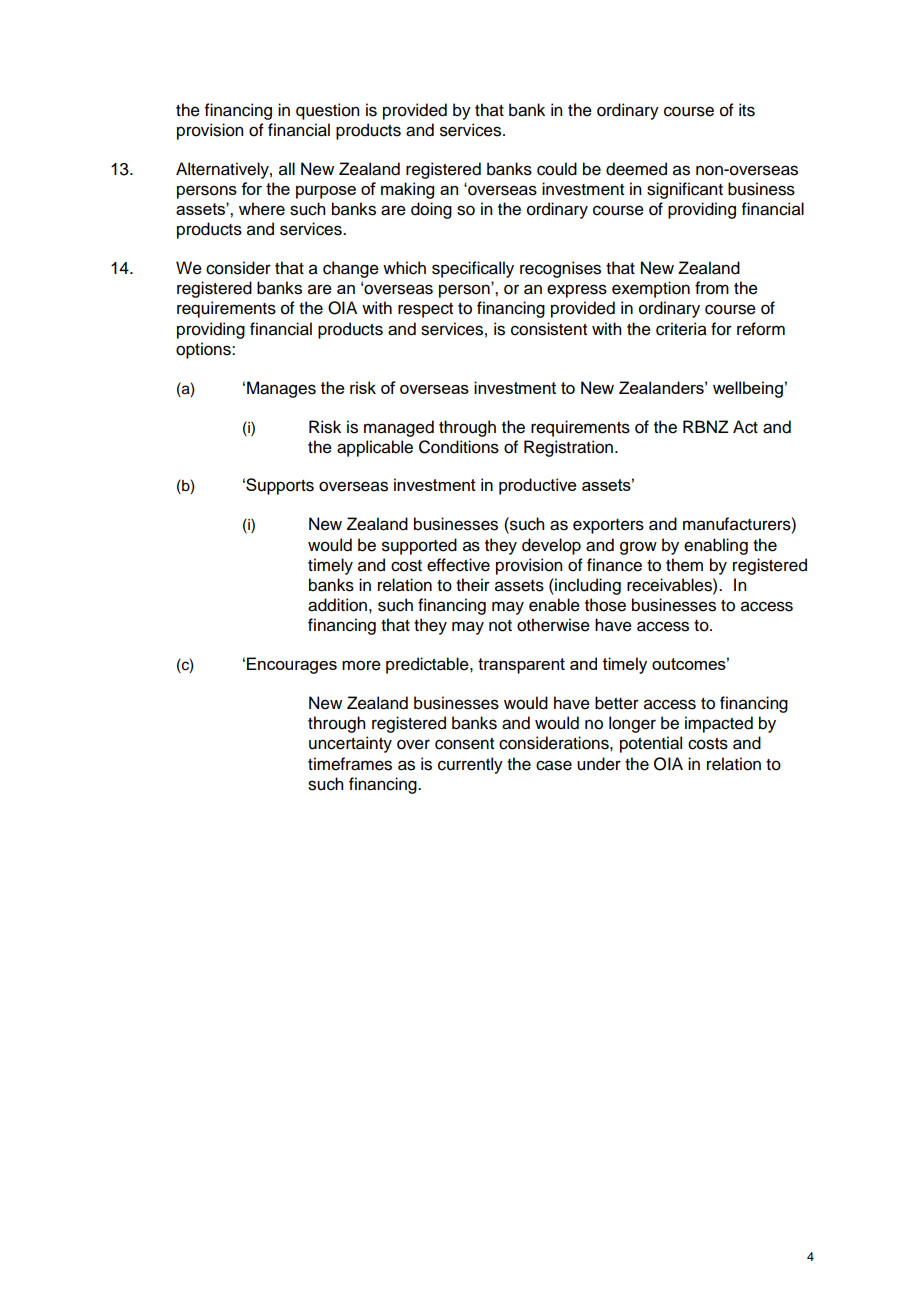 The height and width of the screenshot is (1308, 924). Describe the element at coordinates (375, 448) in the screenshot. I see `applicable` at that location.
